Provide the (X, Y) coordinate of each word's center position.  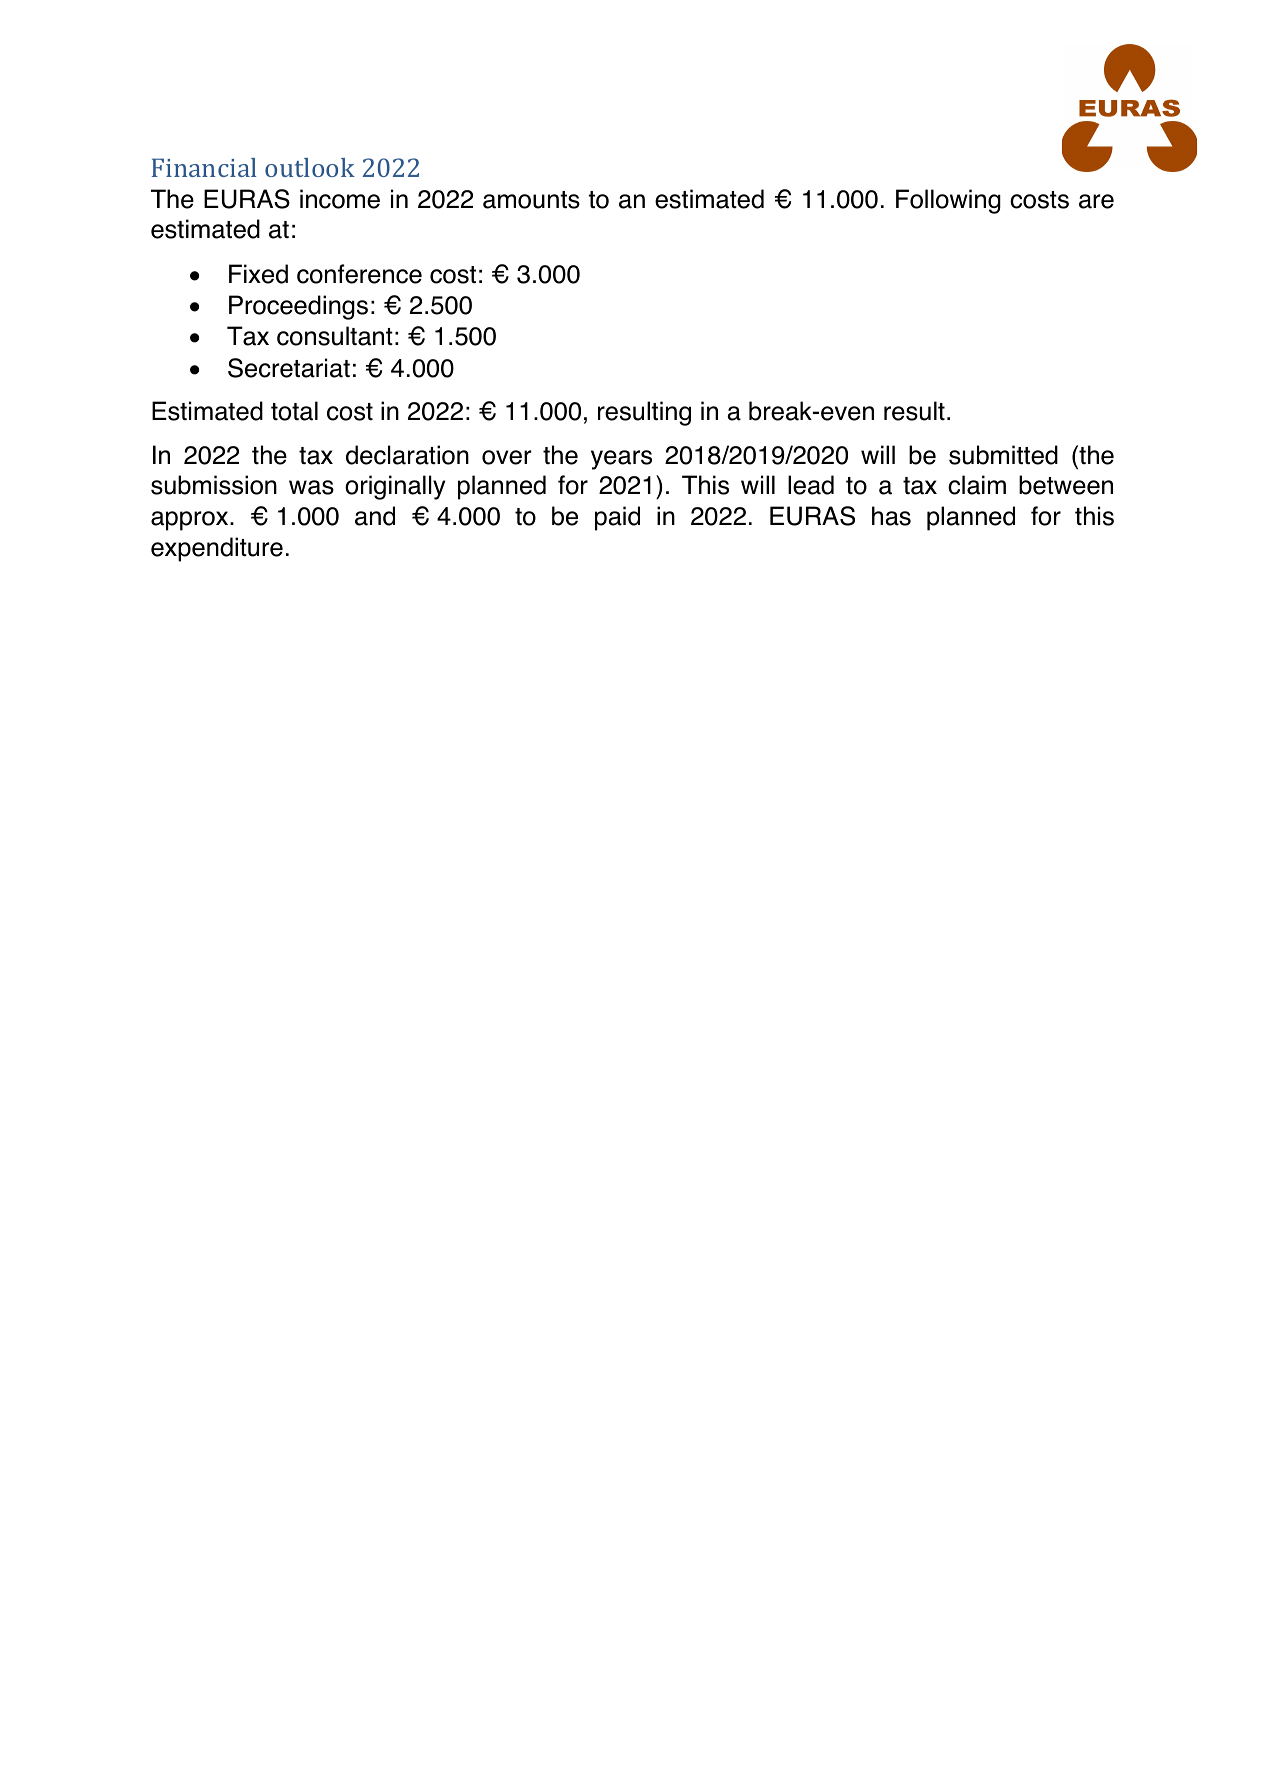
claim (977, 485)
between (1066, 485)
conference (359, 274)
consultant (335, 336)
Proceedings (298, 307)
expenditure (217, 549)
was (311, 487)
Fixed (258, 274)
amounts (531, 200)
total (294, 411)
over (507, 457)
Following (948, 201)
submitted (1003, 455)
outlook (310, 167)
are (1096, 201)
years (621, 460)
